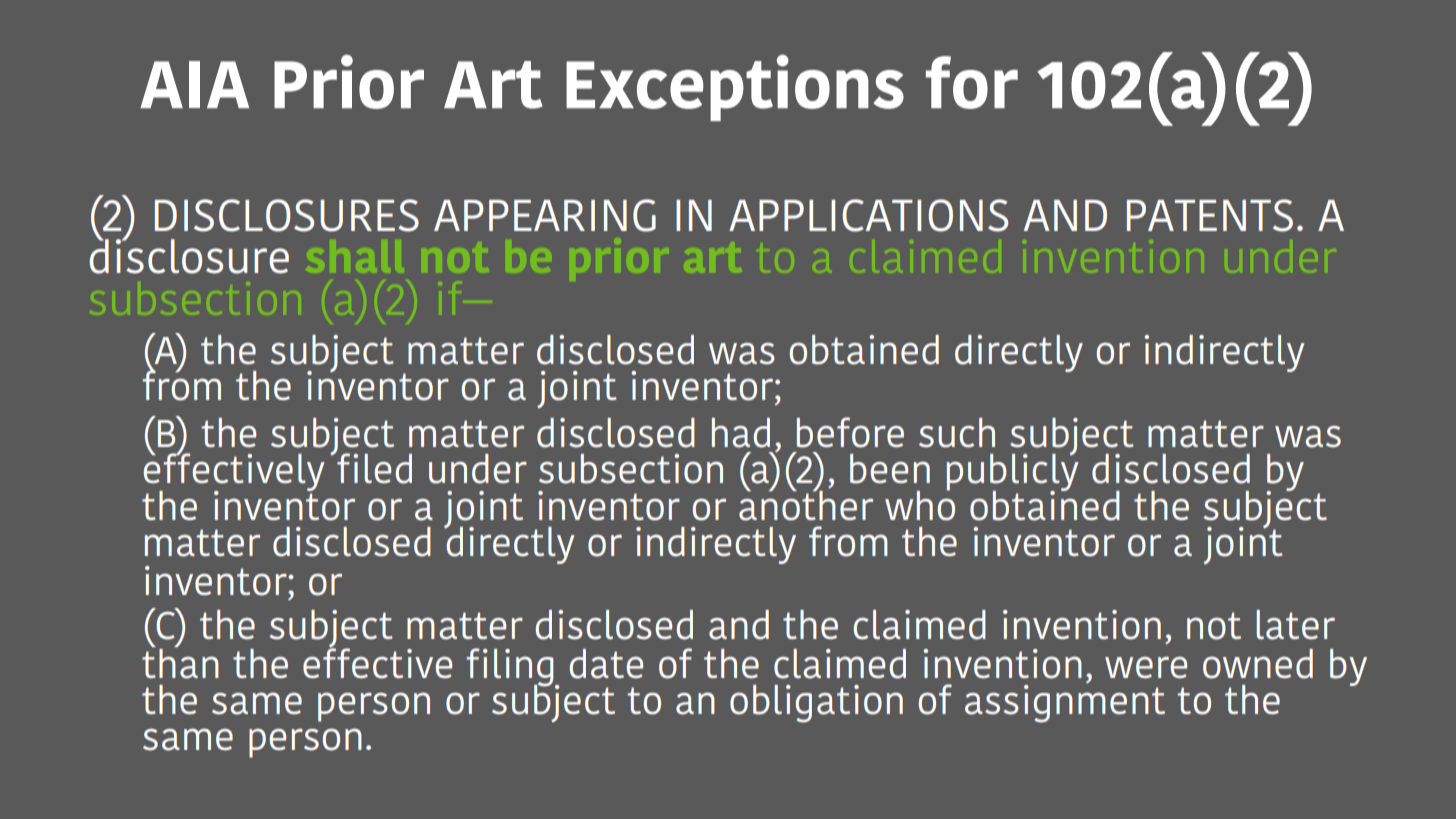 Image resolution: width=1456 pixels, height=819 pixels. What do you see at coordinates (735, 88) in the screenshot?
I see `Exceptions` at bounding box center [735, 88].
